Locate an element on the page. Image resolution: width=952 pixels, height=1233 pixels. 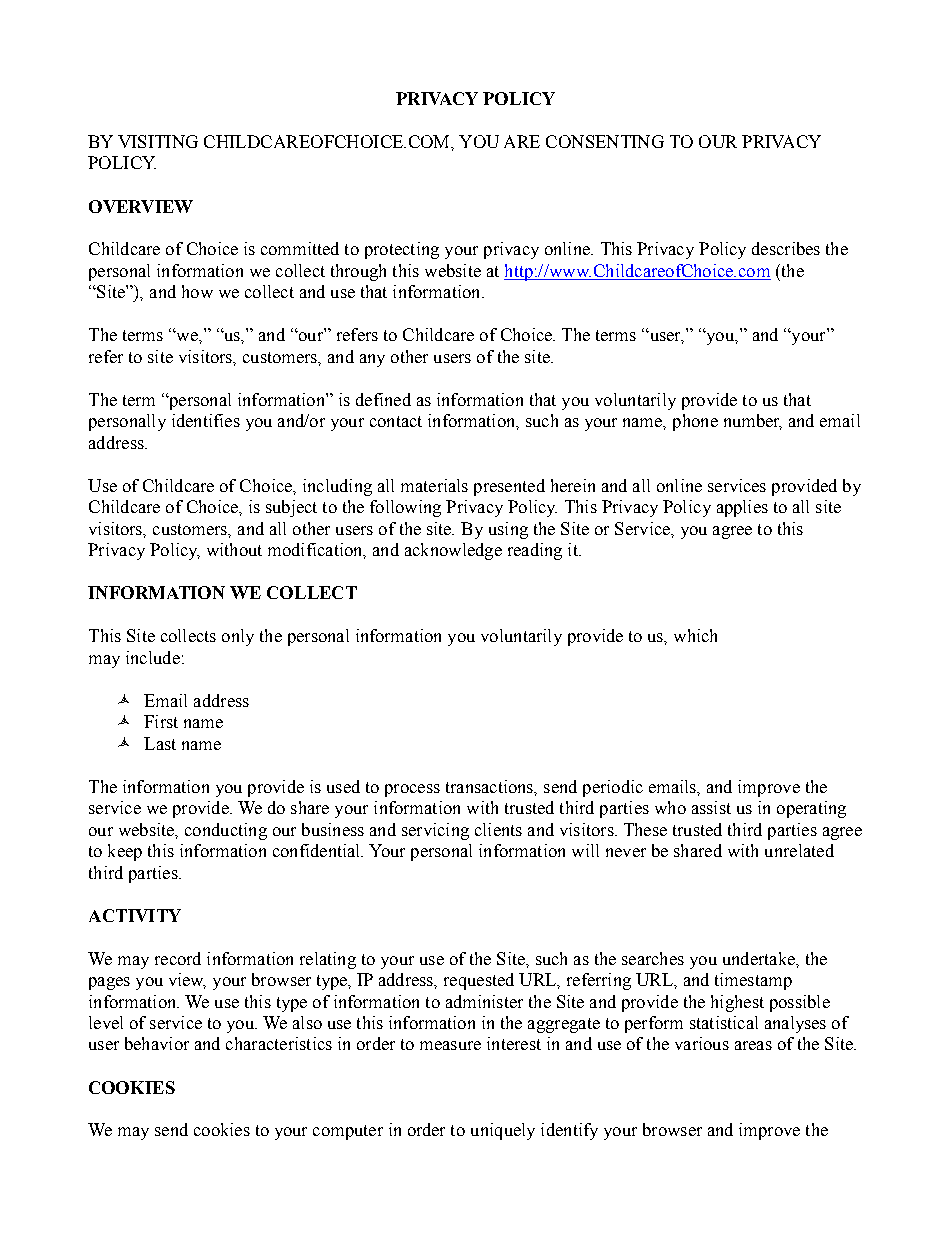
describes is located at coordinates (786, 248).
